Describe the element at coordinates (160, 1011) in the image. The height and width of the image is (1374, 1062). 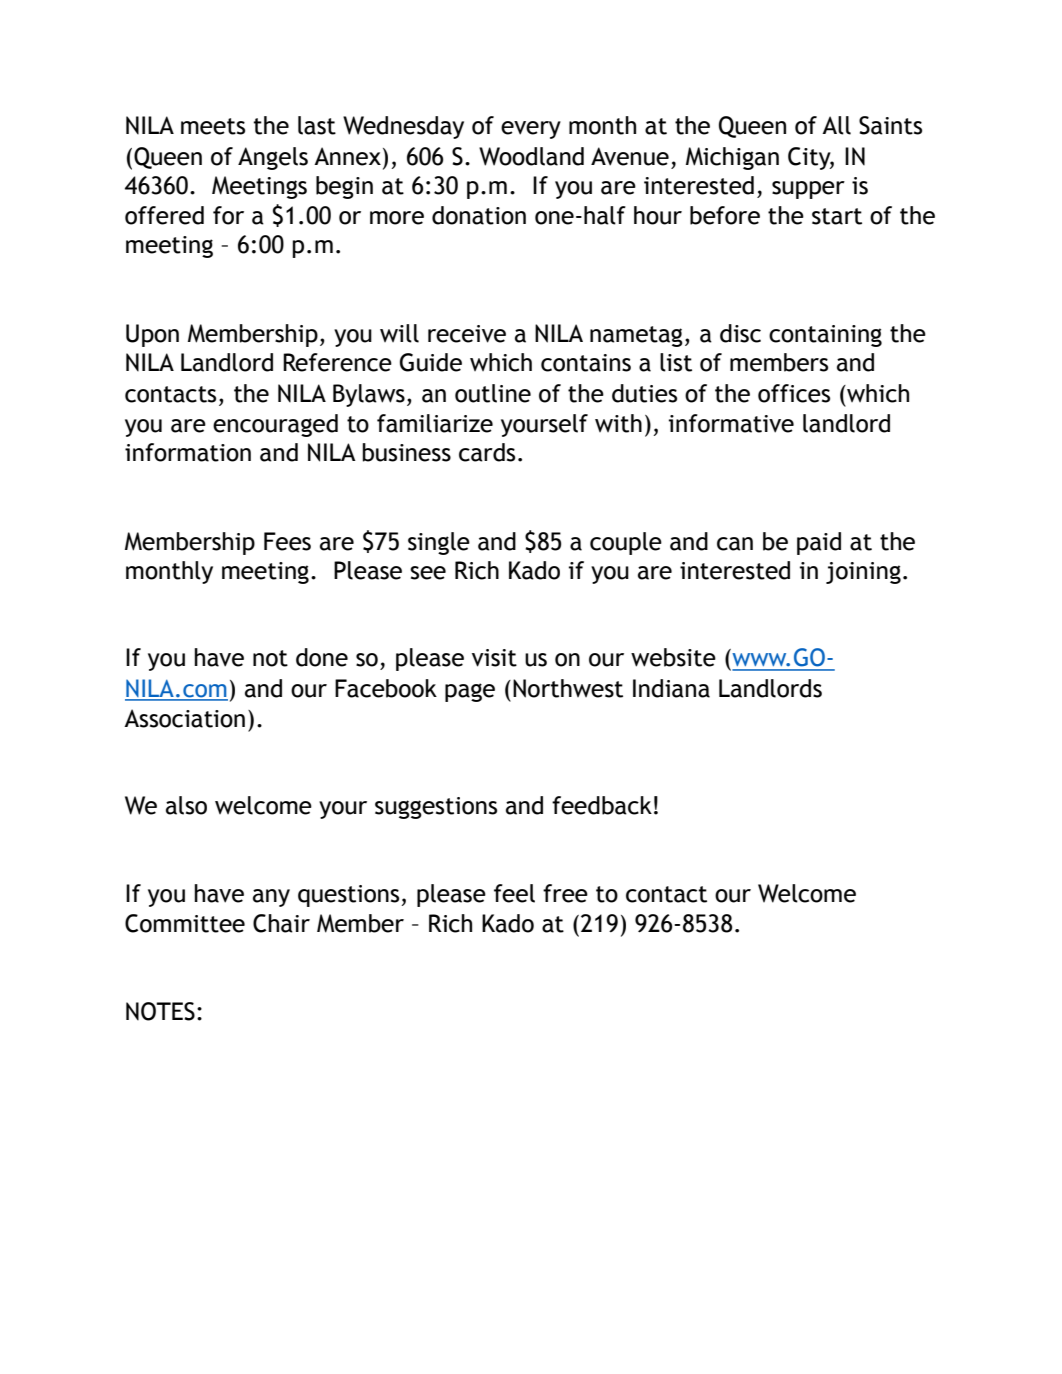
I see `NOTES` at that location.
